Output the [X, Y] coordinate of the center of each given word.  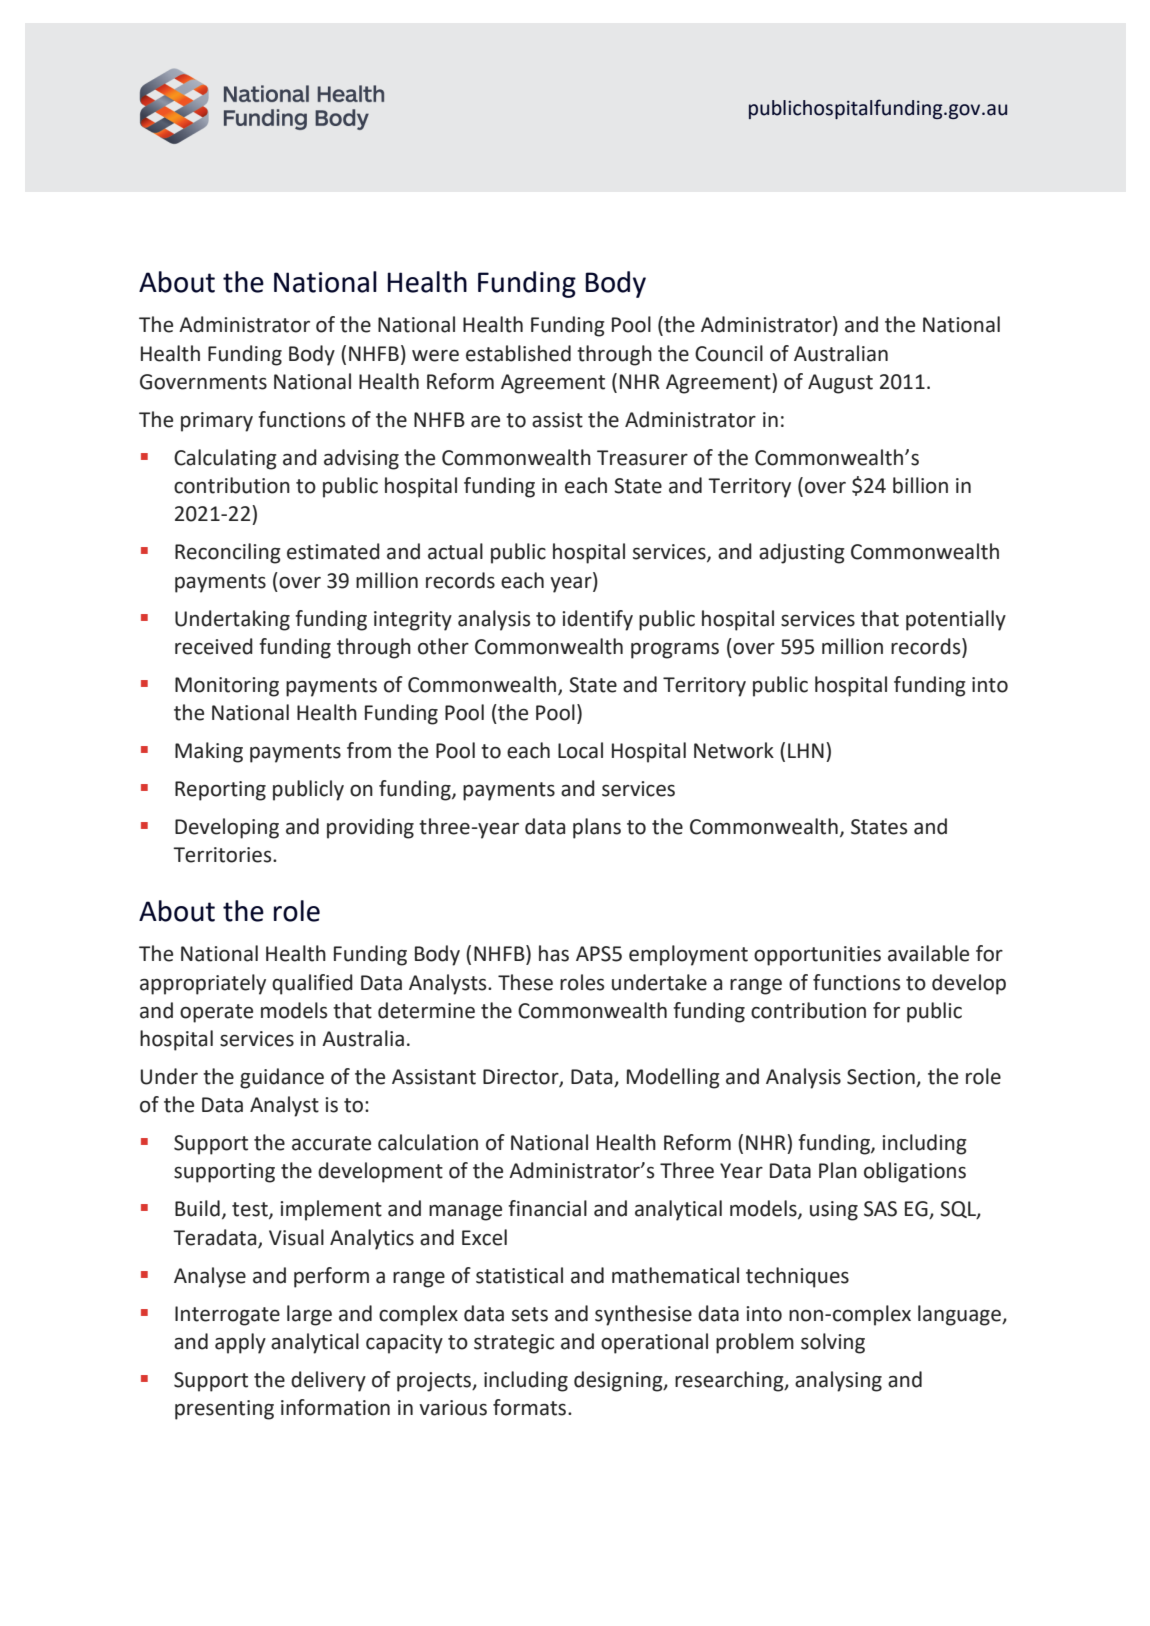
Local [580, 750]
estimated [333, 551]
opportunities [817, 956]
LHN [806, 750]
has [554, 953]
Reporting [220, 791]
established [518, 353]
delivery [328, 1381]
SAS [880, 1209]
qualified [312, 984]
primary [217, 422]
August [840, 384]
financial [547, 1208]
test [251, 1210]
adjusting [802, 553]
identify [597, 620]
